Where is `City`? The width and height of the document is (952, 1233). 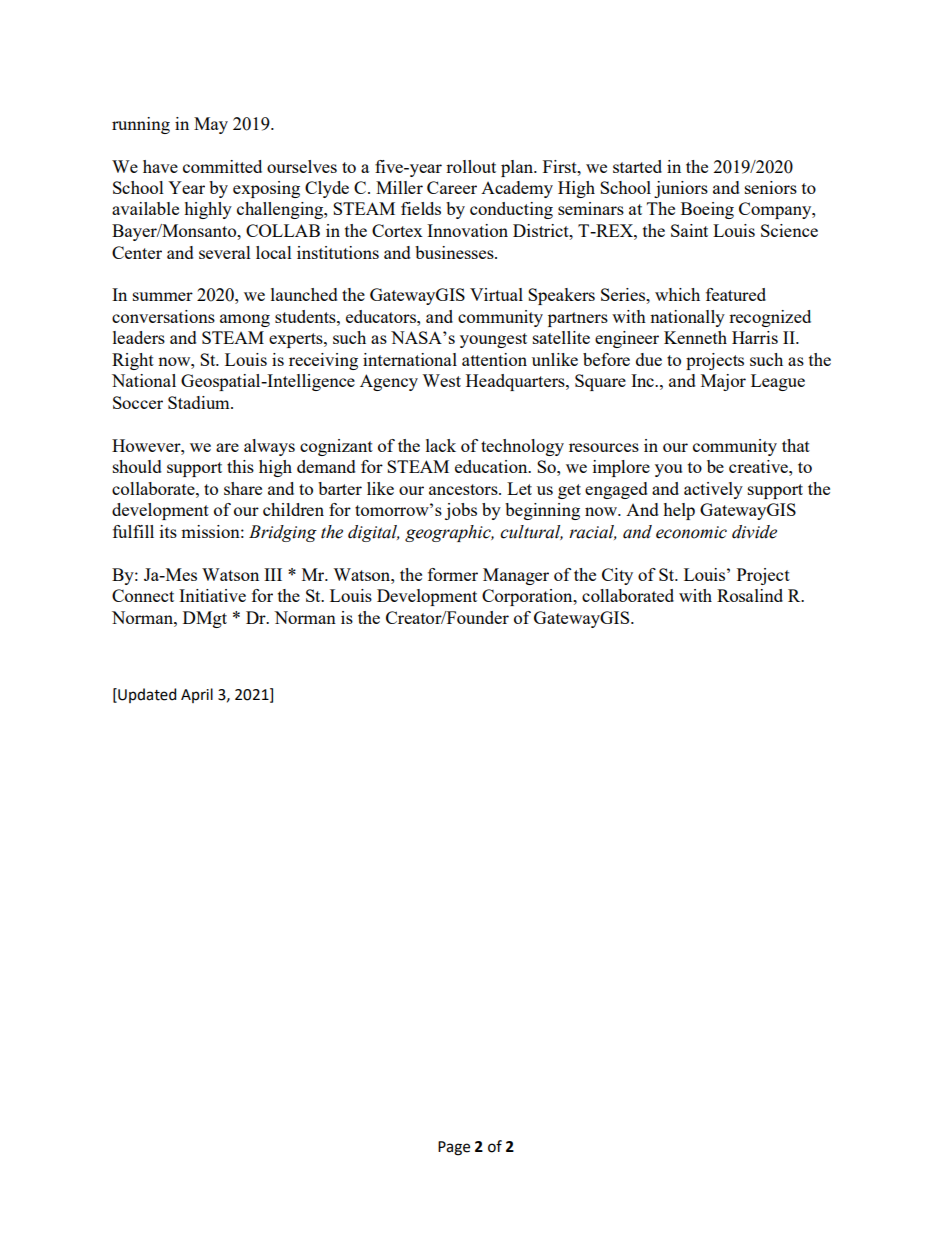 City is located at coordinates (617, 576).
